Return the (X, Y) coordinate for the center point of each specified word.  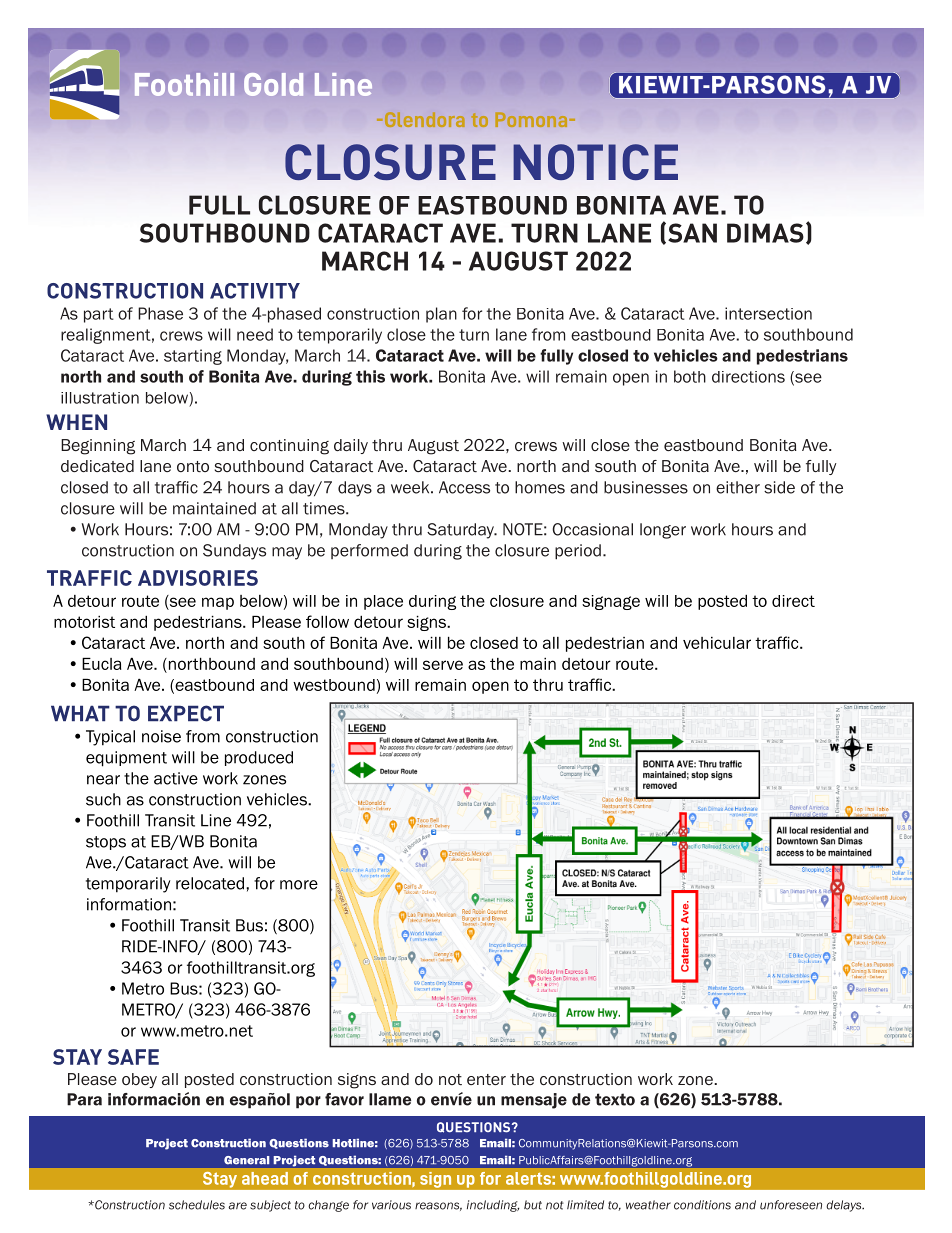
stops (106, 843)
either (738, 487)
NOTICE (595, 162)
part (99, 315)
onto (193, 466)
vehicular (717, 643)
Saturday (461, 531)
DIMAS (765, 233)
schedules (197, 1205)
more (299, 885)
